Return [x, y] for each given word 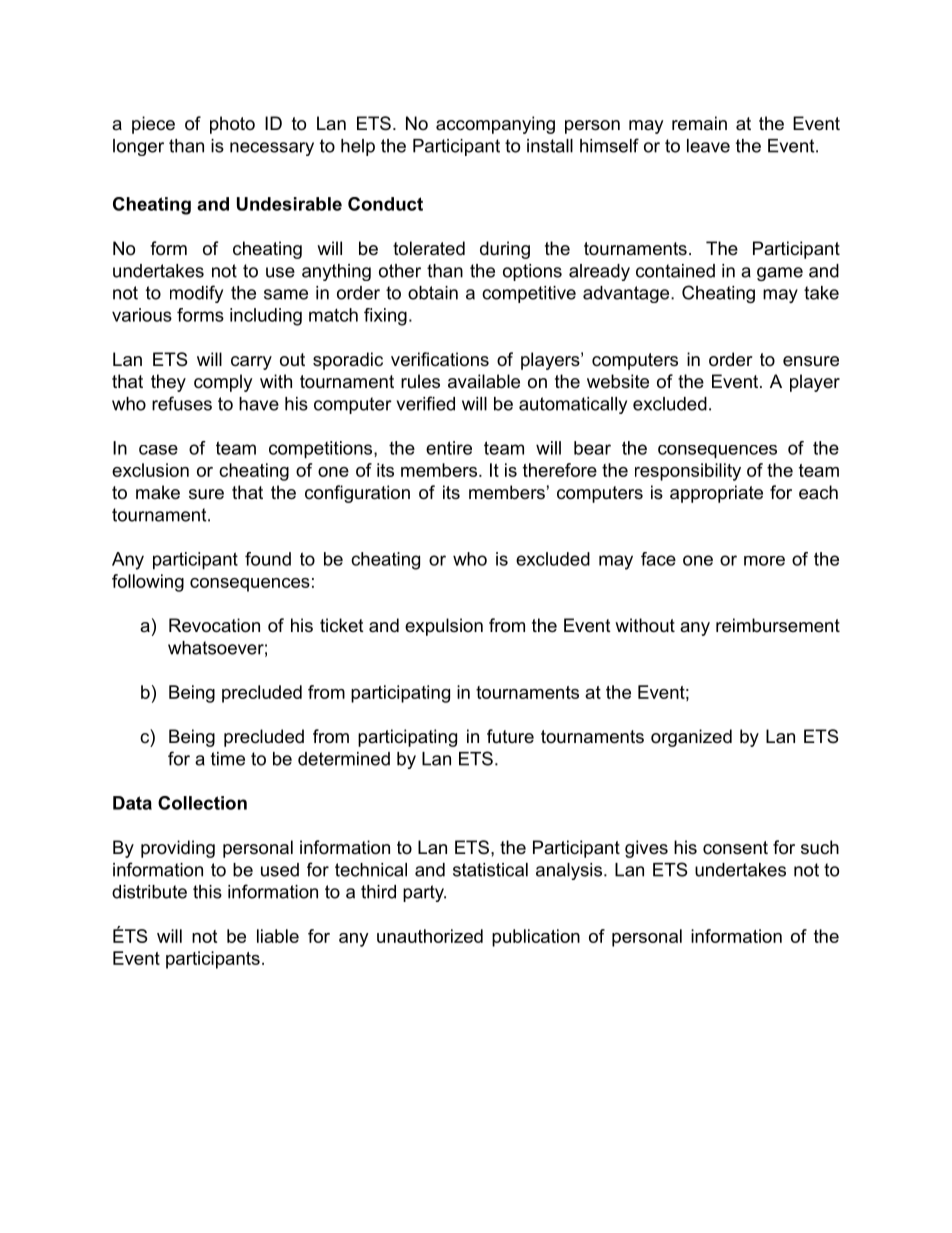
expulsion [444, 627]
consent [735, 848]
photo [232, 125]
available [484, 381]
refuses [182, 403]
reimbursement [778, 625]
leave [708, 146]
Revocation [214, 625]
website [618, 381]
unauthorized [430, 936]
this [207, 892]
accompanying [495, 125]
